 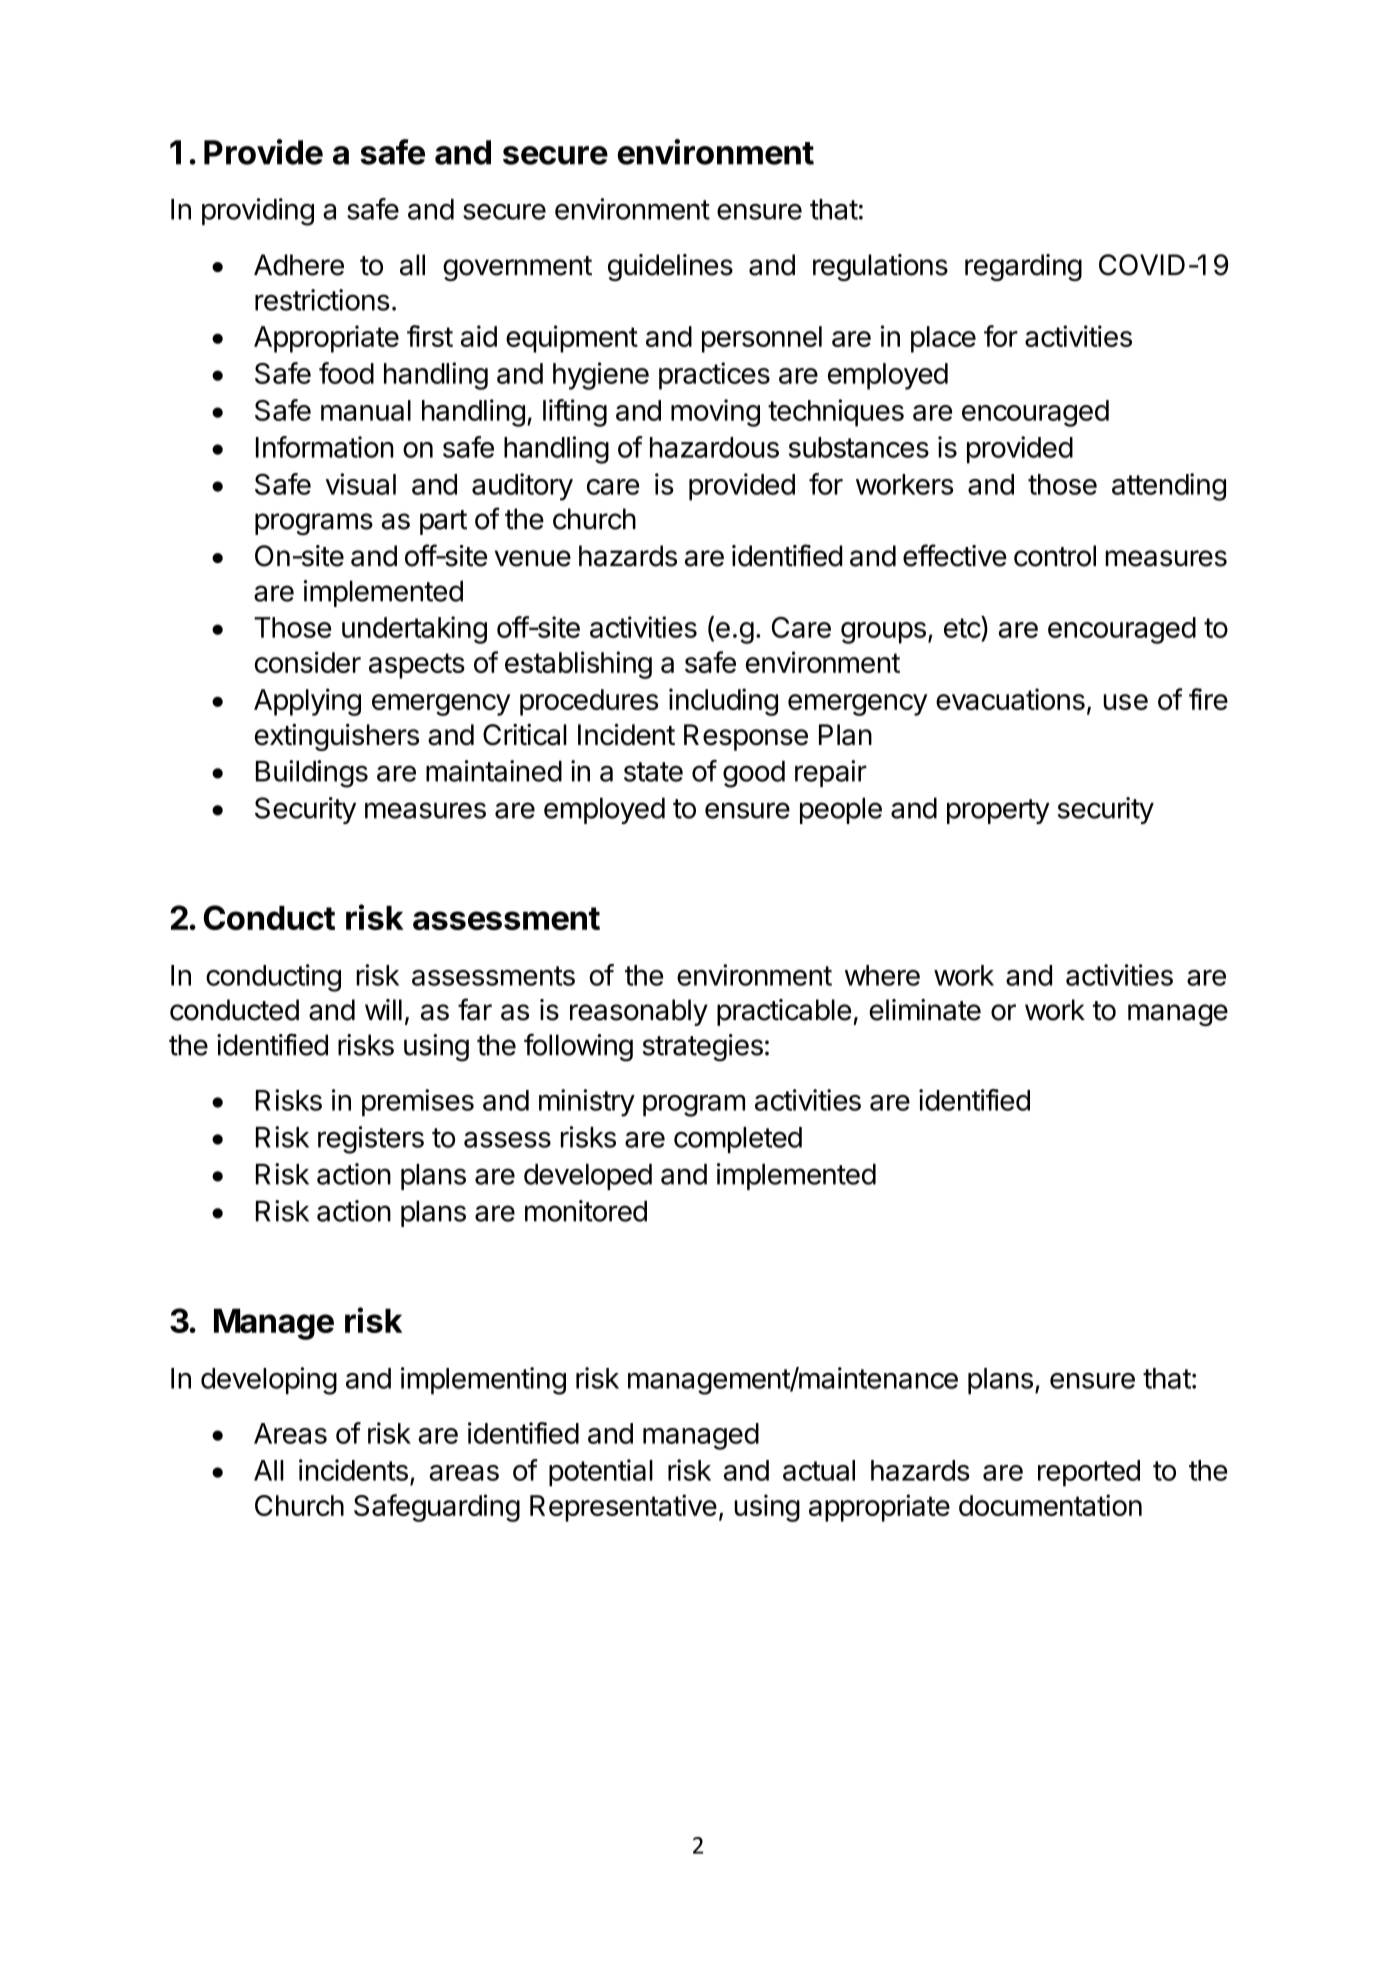 What do you see at coordinates (383, 1009) in the screenshot?
I see `will` at bounding box center [383, 1009].
